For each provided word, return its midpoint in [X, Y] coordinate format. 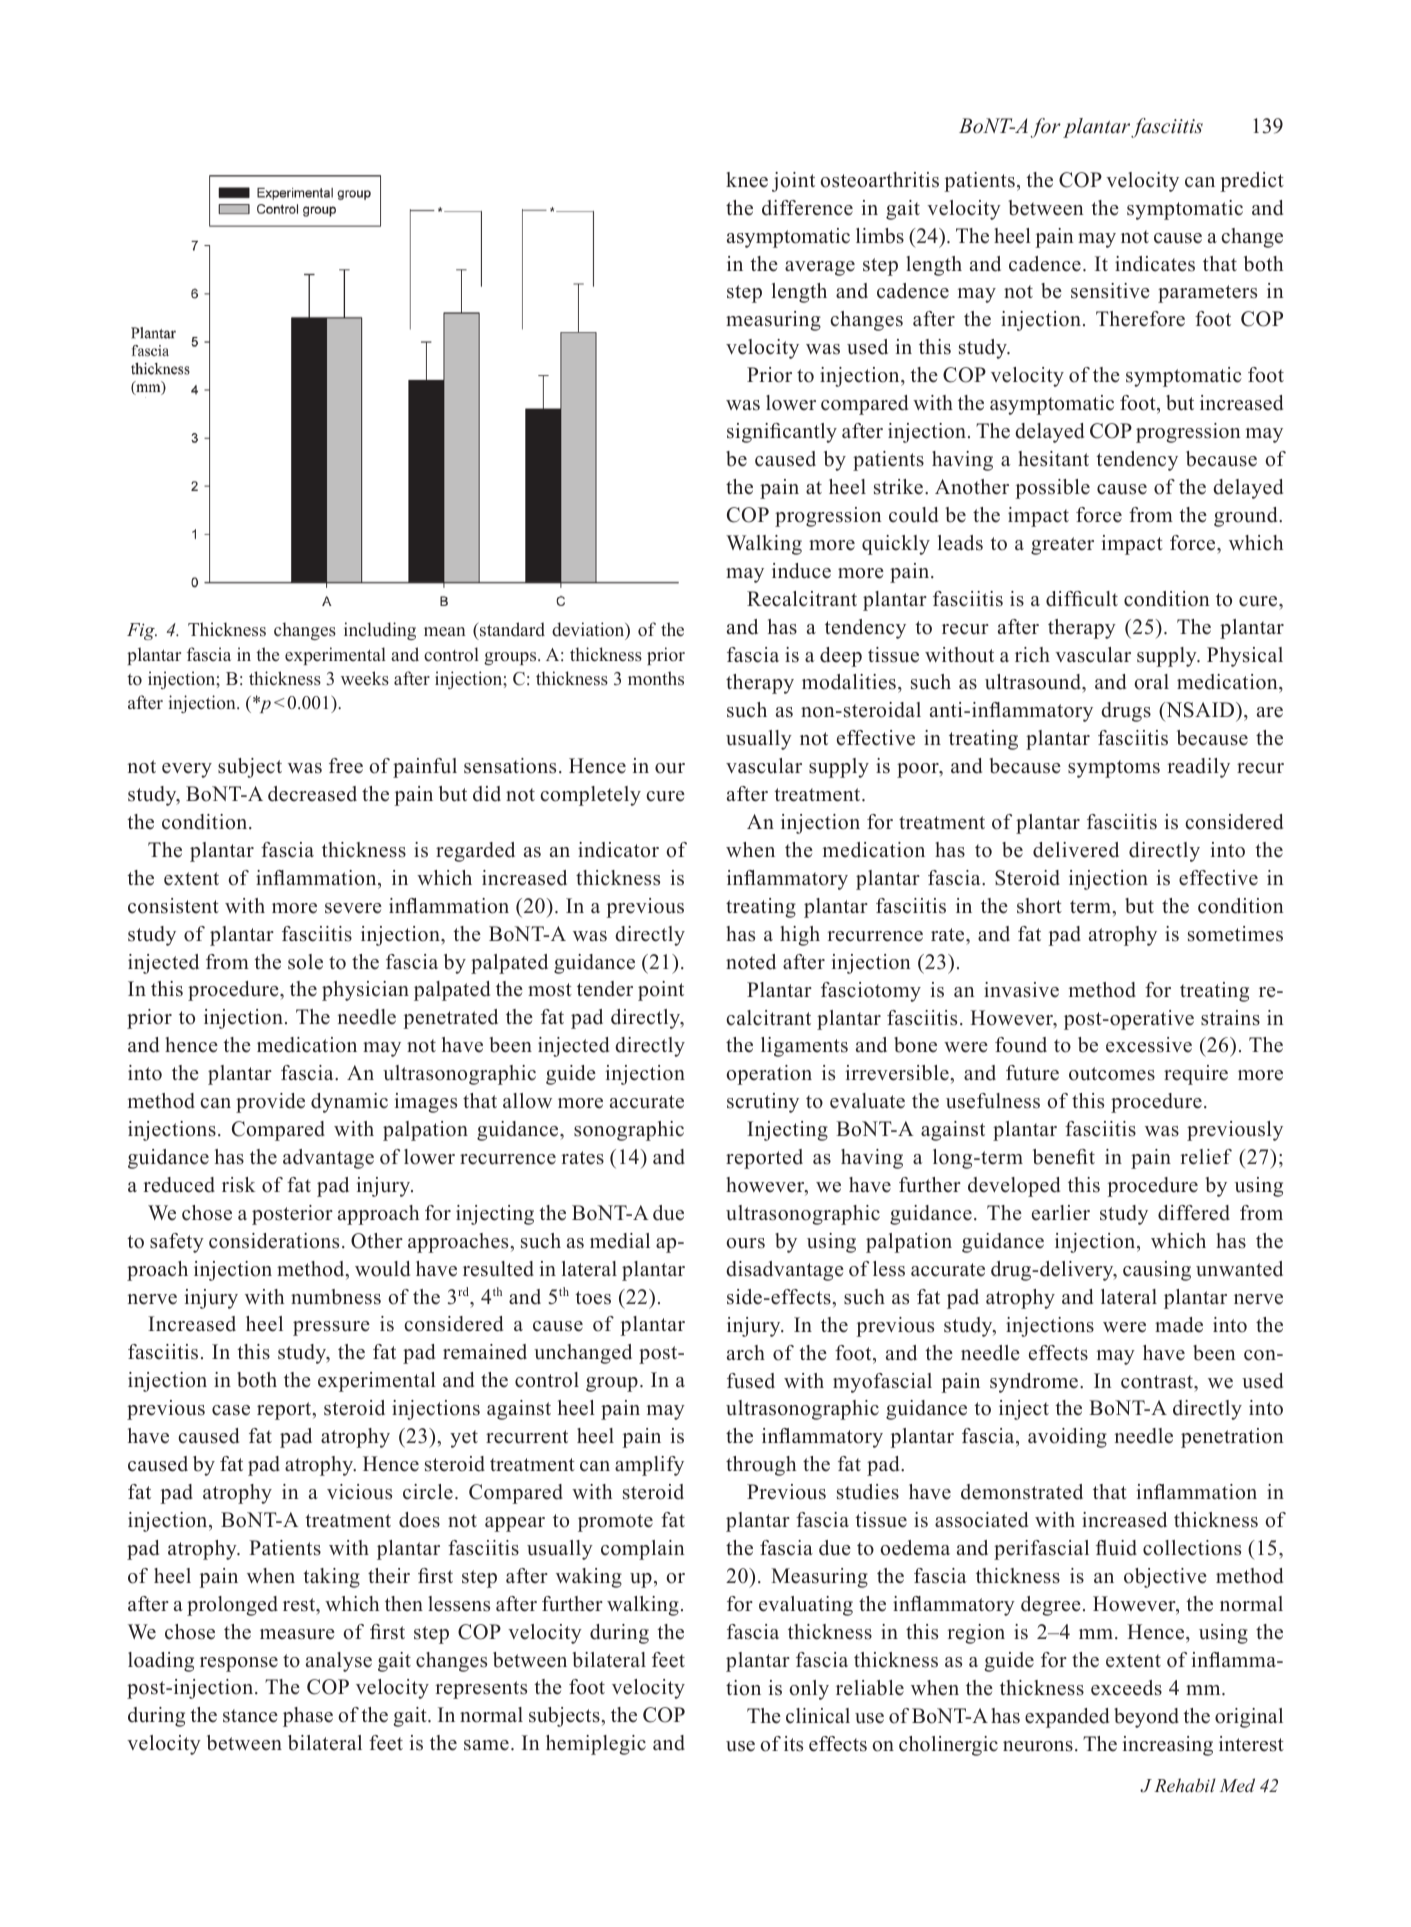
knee [747, 180]
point [661, 991]
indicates [1155, 264]
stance [250, 1716]
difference [807, 208]
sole [305, 962]
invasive [1021, 990]
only [809, 1690]
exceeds [1126, 1688]
